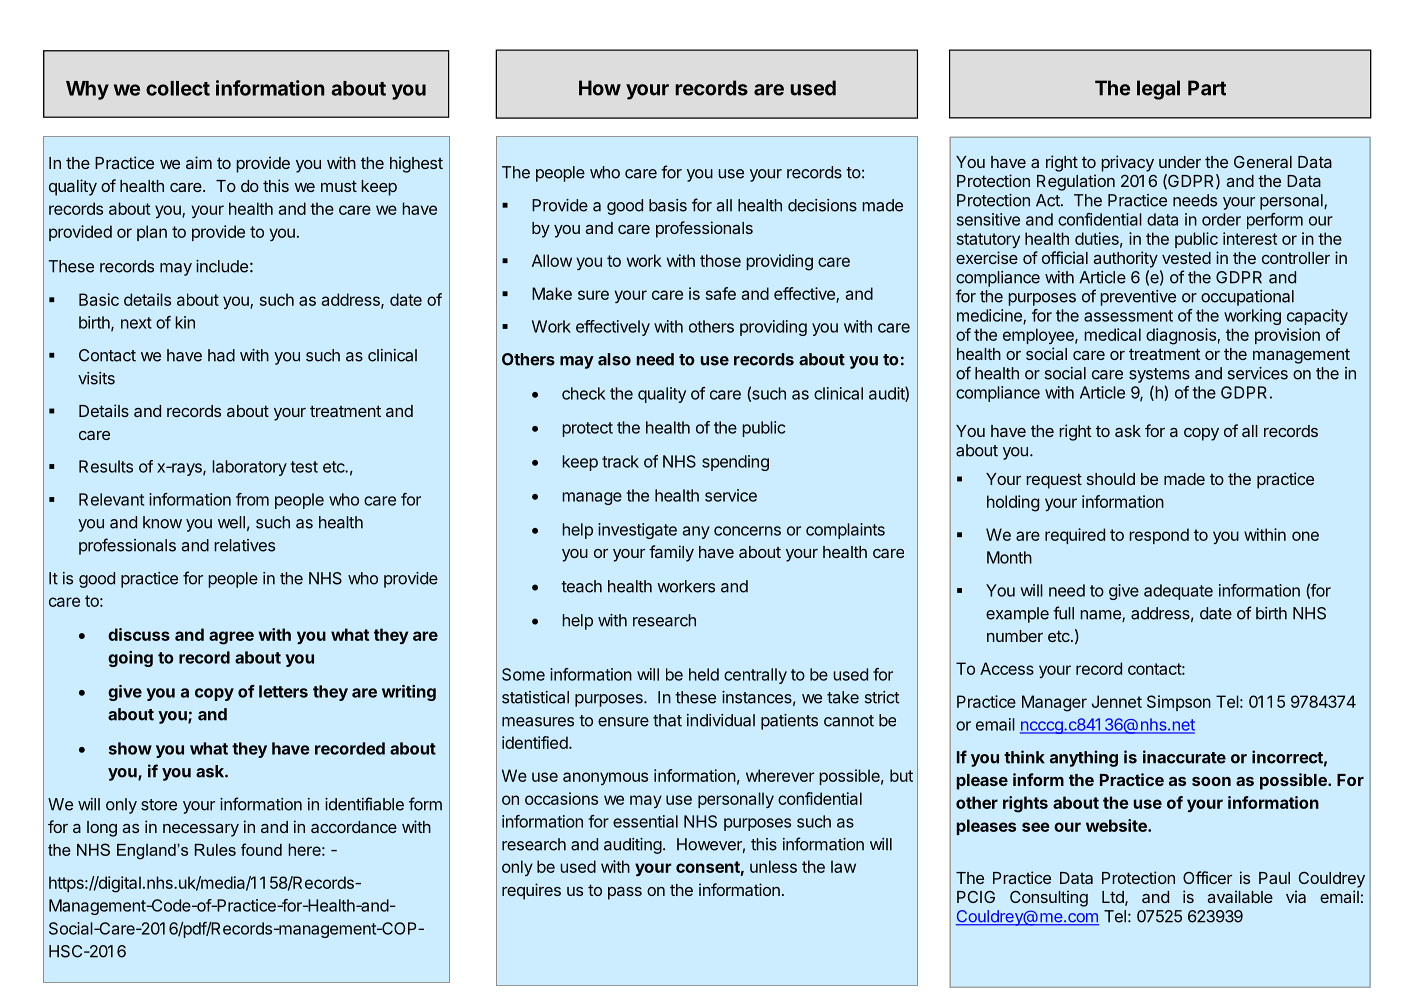 The height and width of the image is (995, 1407). I want to click on those, so click(720, 260).
